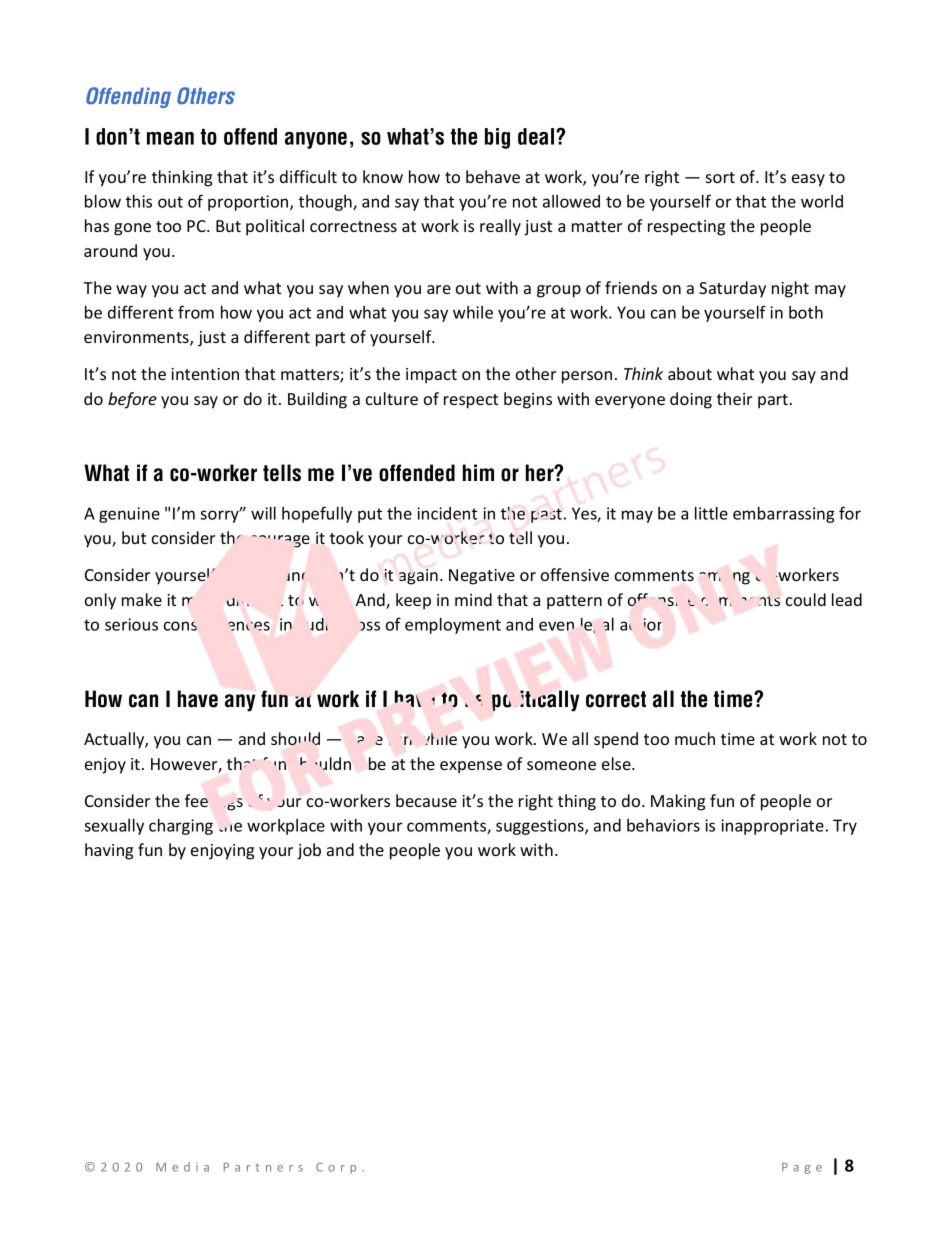  What do you see at coordinates (497, 138) in the page?
I see `big` at bounding box center [497, 138].
